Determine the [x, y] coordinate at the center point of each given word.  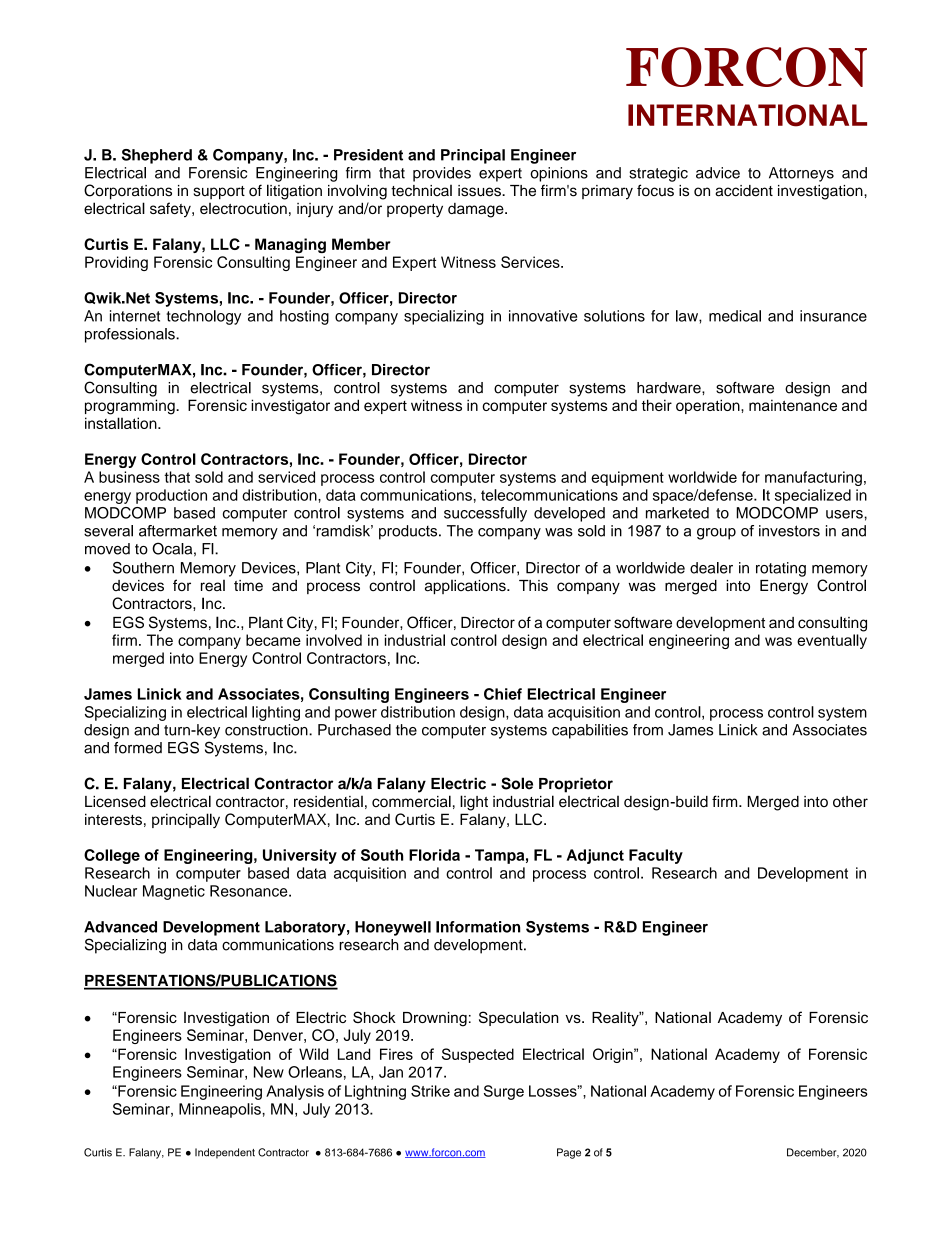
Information [478, 927]
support [219, 193]
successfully [485, 514]
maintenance [793, 405]
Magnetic [174, 892]
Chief [503, 694]
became [273, 640]
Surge [504, 1092]
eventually [832, 641]
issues [480, 191]
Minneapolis [221, 1110]
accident [744, 191]
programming [131, 407]
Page [569, 1153]
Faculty [656, 856]
